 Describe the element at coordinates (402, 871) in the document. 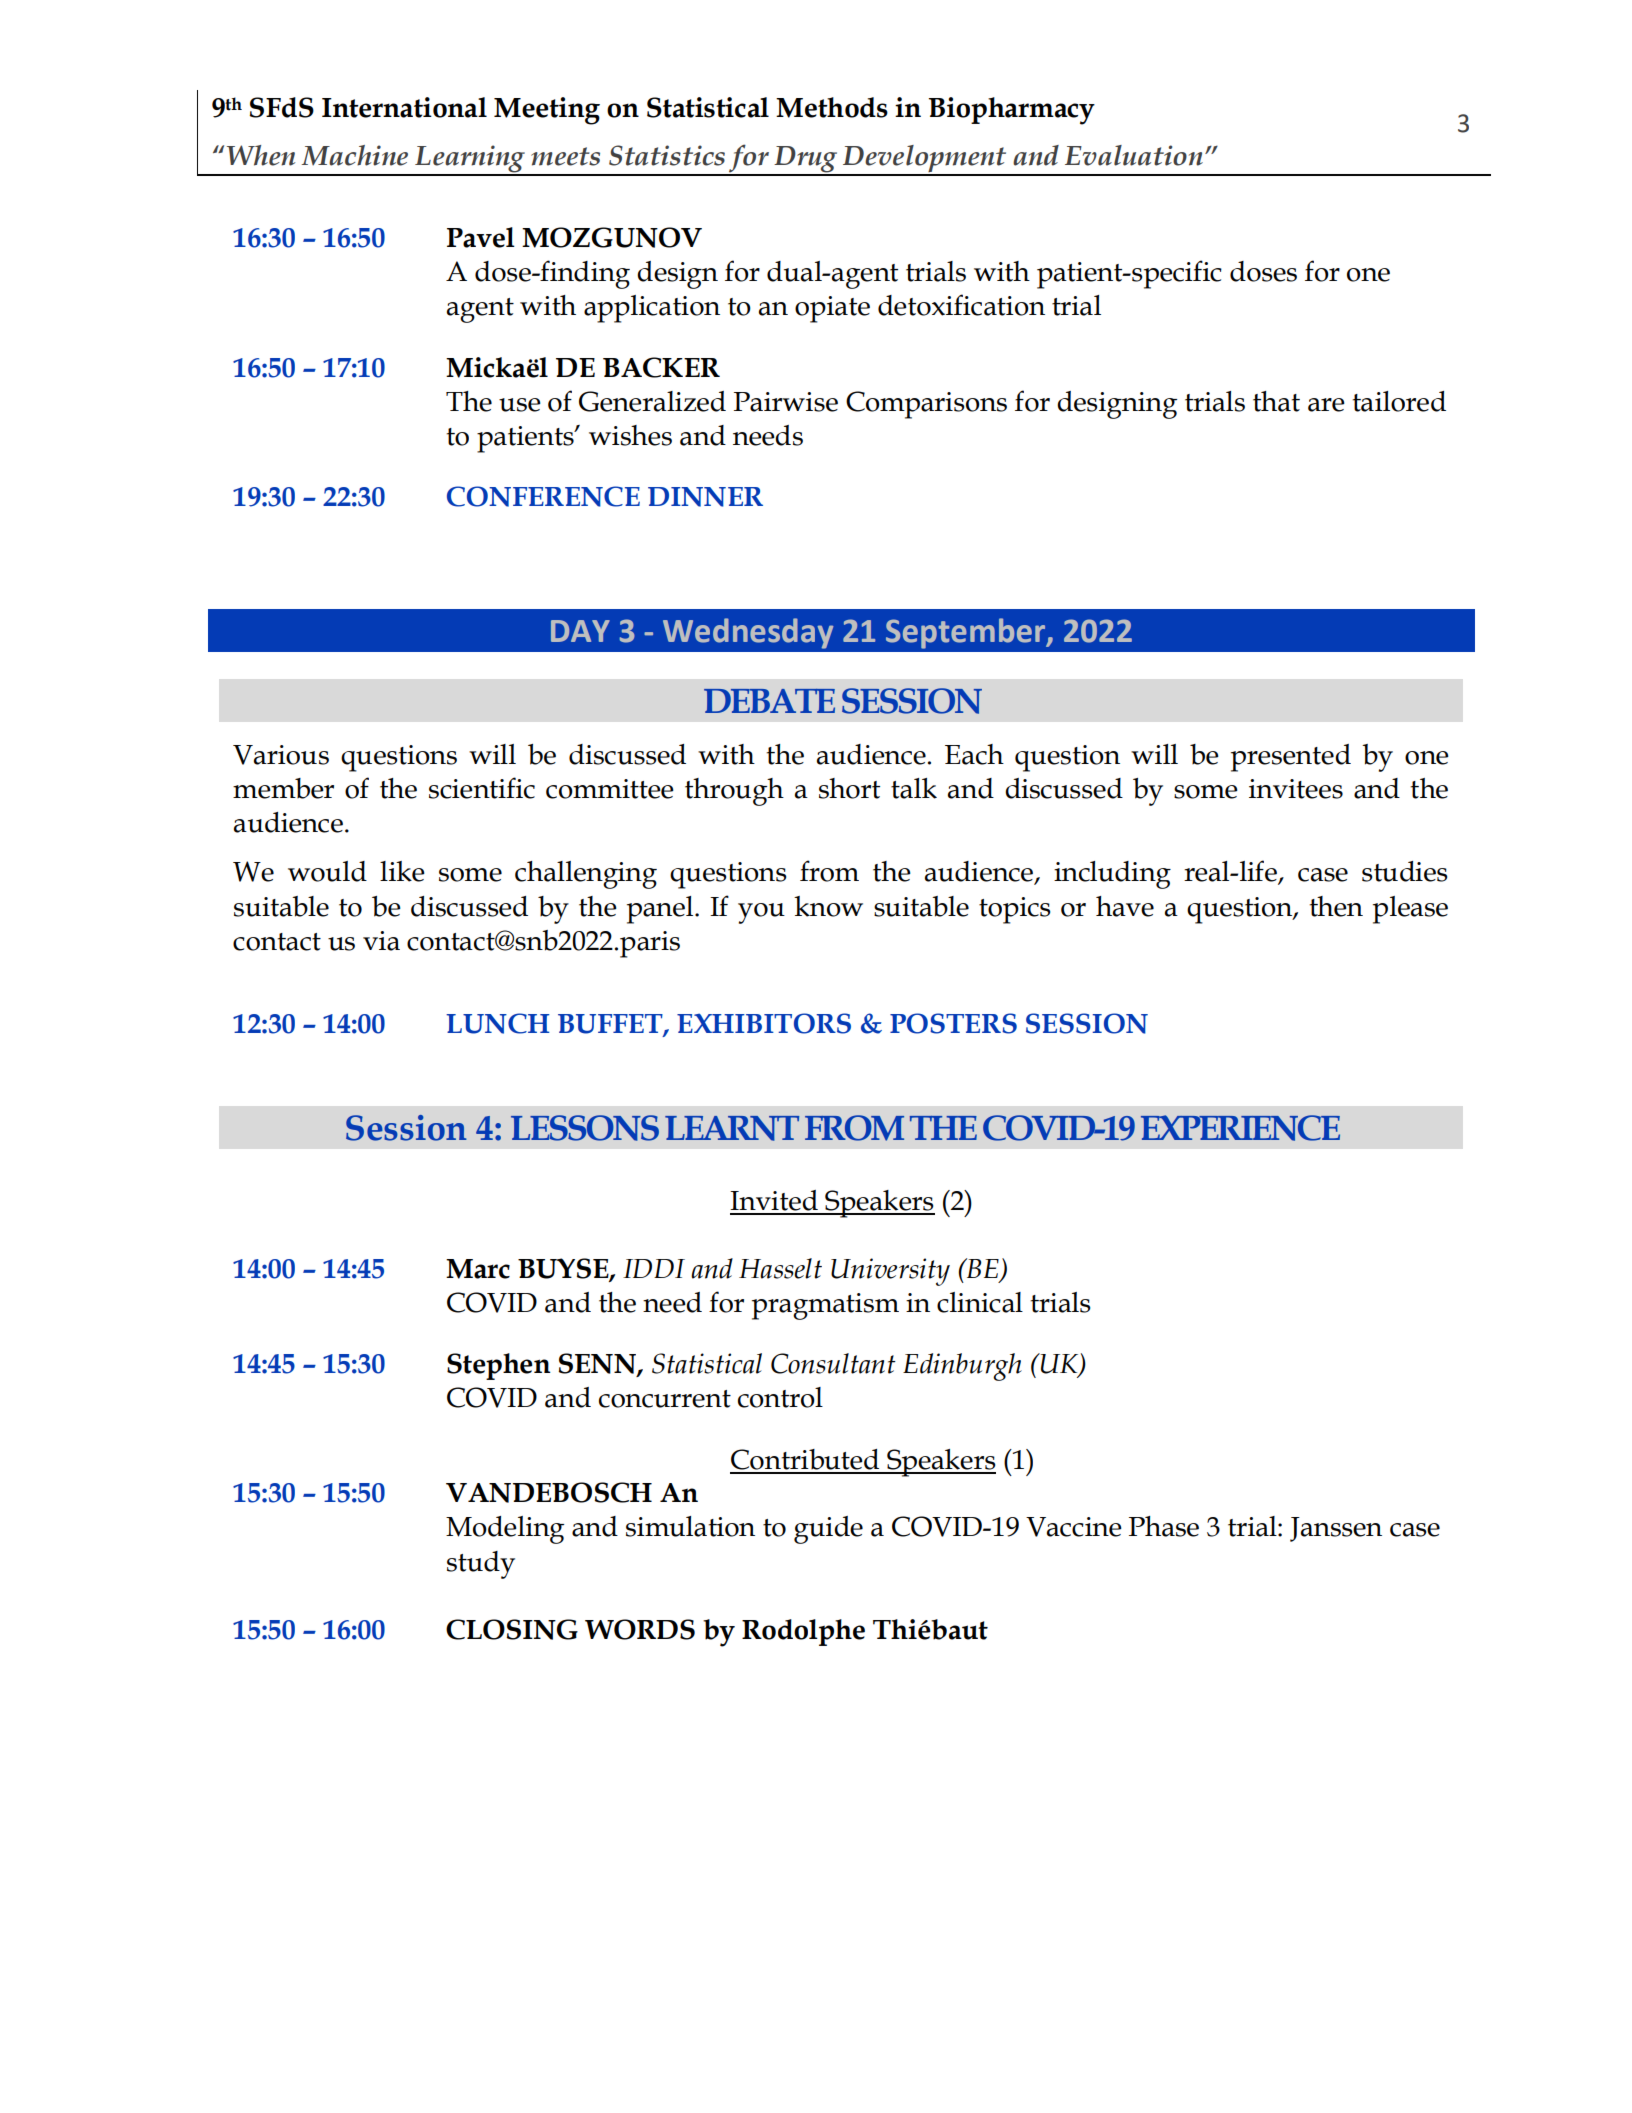

I see `like` at that location.
